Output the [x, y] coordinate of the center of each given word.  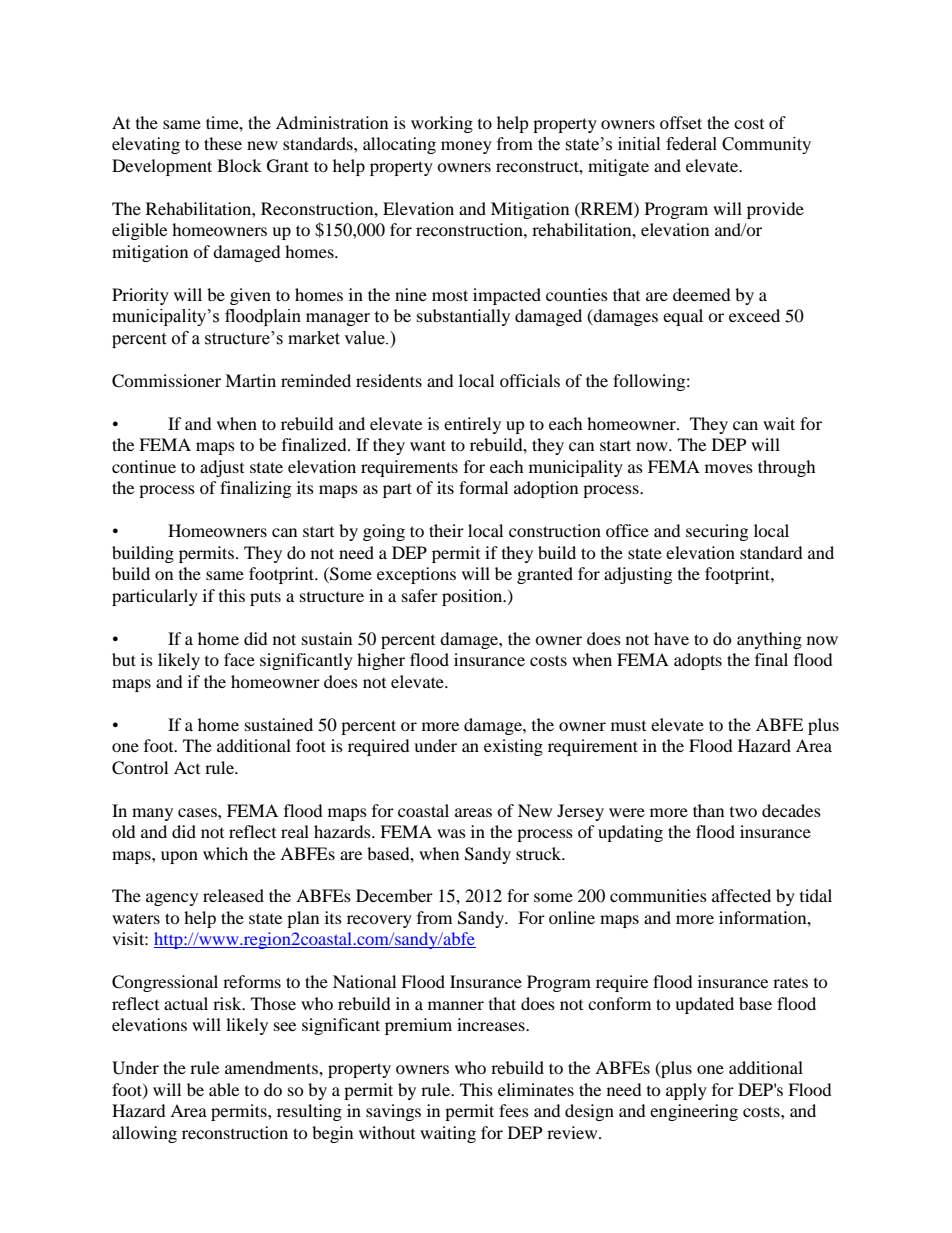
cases [198, 812]
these [223, 143]
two [743, 812]
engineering [694, 1112]
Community [766, 145]
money [466, 147]
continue [144, 466]
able [224, 1089]
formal [483, 487]
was [451, 833]
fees [514, 1110]
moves [729, 468]
